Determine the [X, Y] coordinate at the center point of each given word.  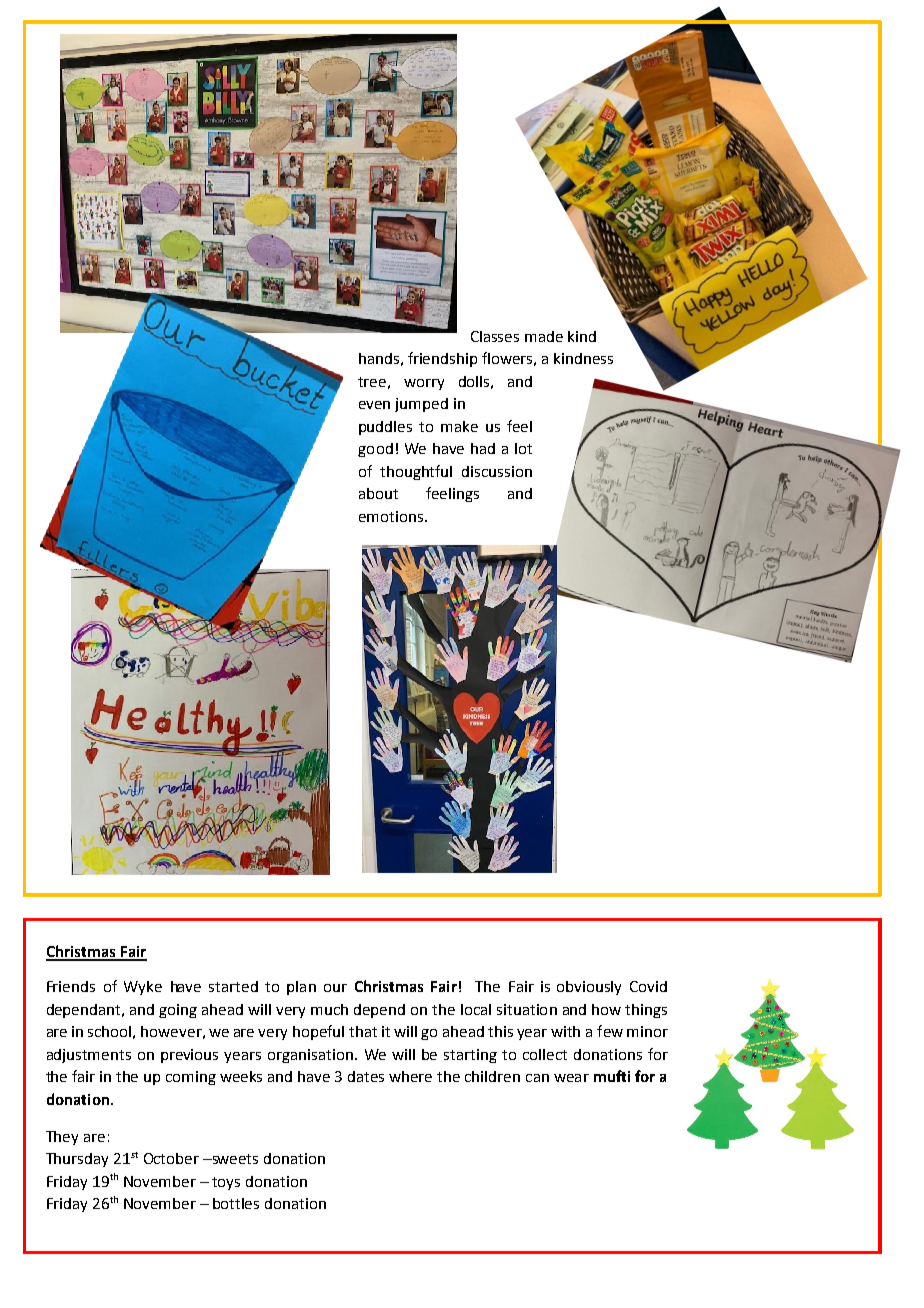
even [374, 405]
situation [527, 1009]
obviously [589, 988]
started [233, 986]
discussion [497, 471]
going [178, 1011]
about [378, 493]
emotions [392, 516]
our [335, 988]
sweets [234, 1159]
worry [424, 384]
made [544, 336]
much [329, 1009]
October [171, 1158]
